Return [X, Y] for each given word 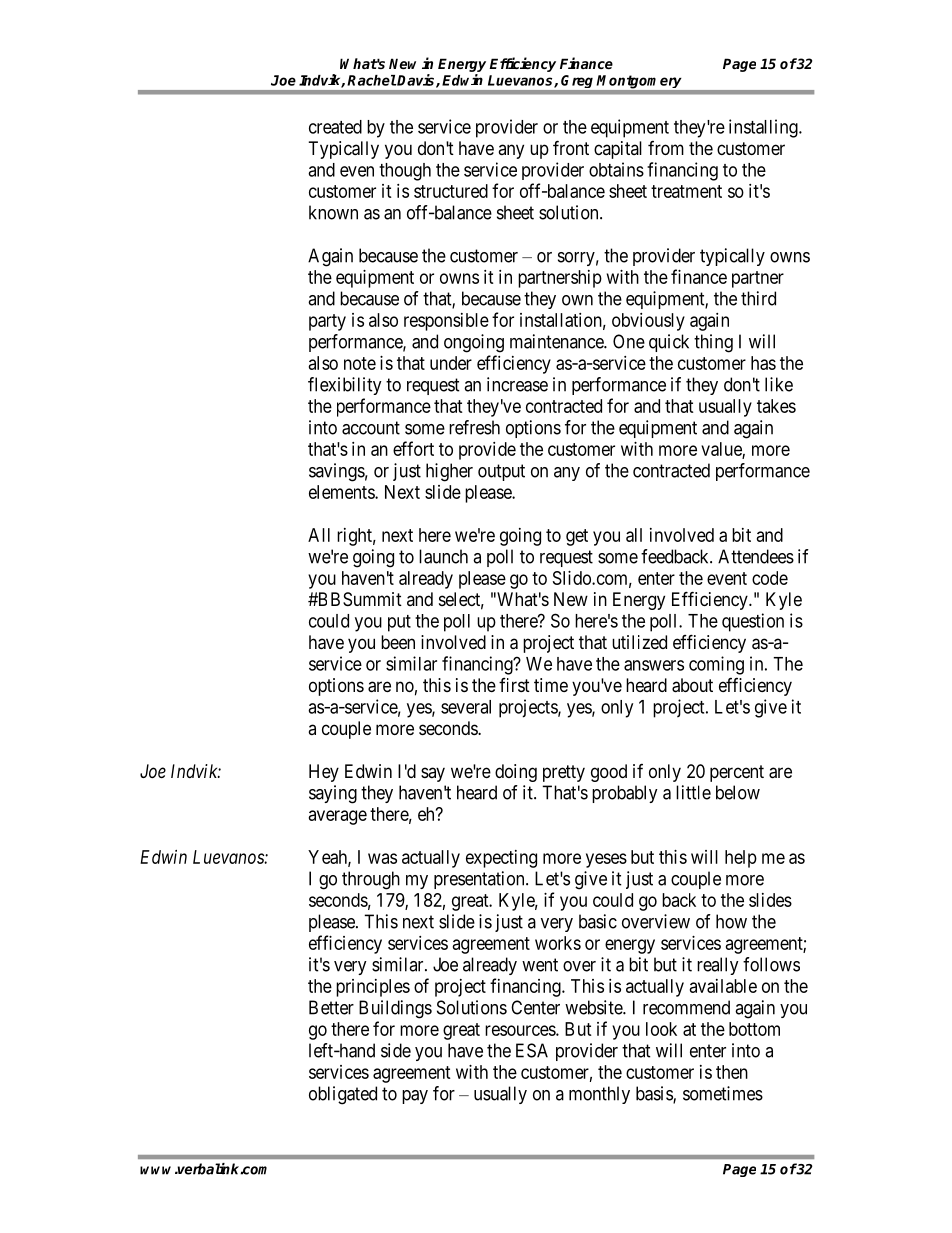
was [382, 858]
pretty [564, 773]
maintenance [557, 341]
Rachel [372, 80]
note [360, 363]
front [571, 147]
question [753, 622]
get [577, 537]
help [741, 859]
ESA [532, 1050]
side [396, 1050]
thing [713, 343]
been [398, 642]
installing [764, 128]
